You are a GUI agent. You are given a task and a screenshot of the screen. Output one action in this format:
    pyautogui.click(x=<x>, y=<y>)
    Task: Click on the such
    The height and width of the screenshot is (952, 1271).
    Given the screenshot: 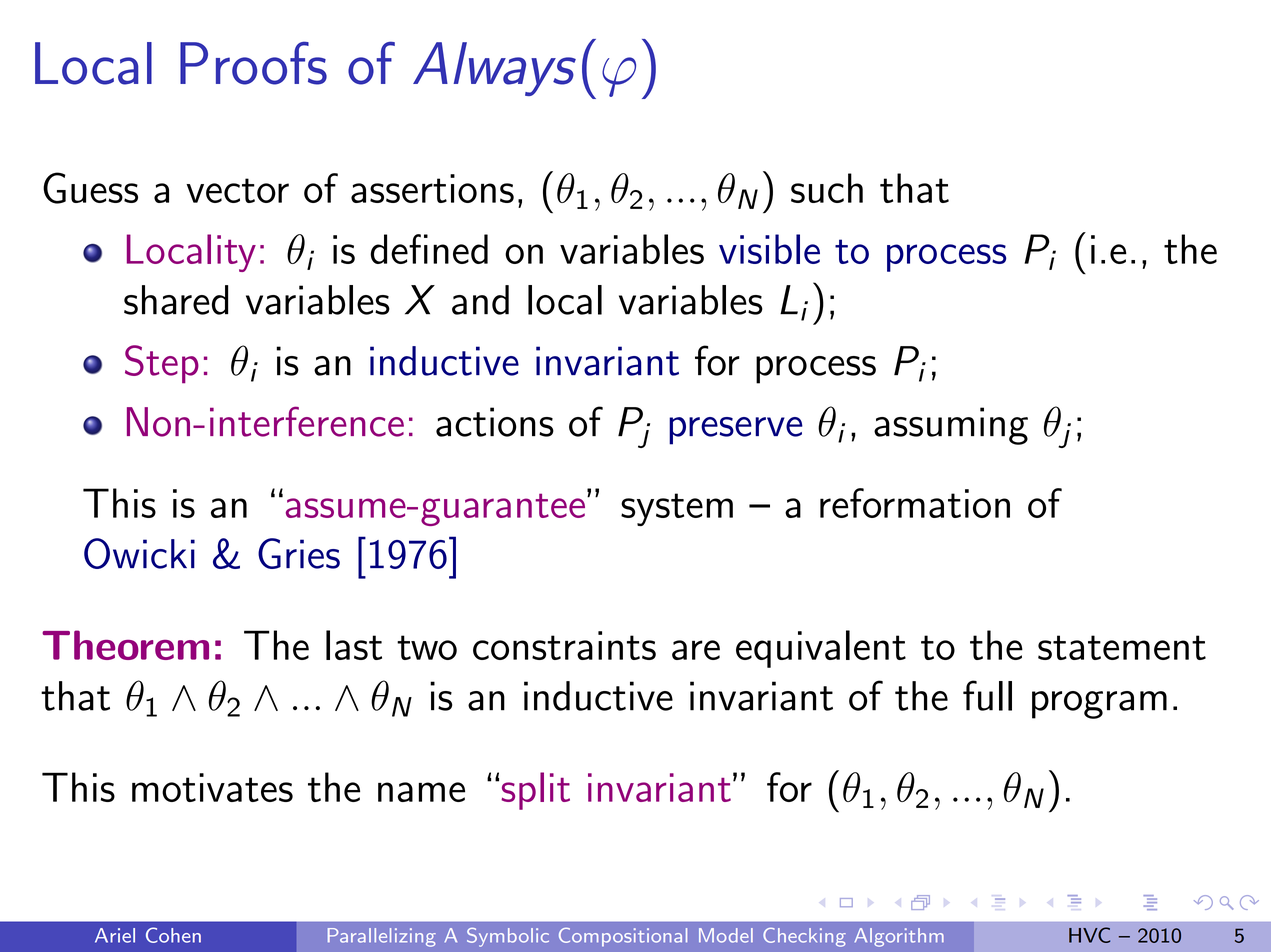 What is the action you would take?
    pyautogui.click(x=827, y=188)
